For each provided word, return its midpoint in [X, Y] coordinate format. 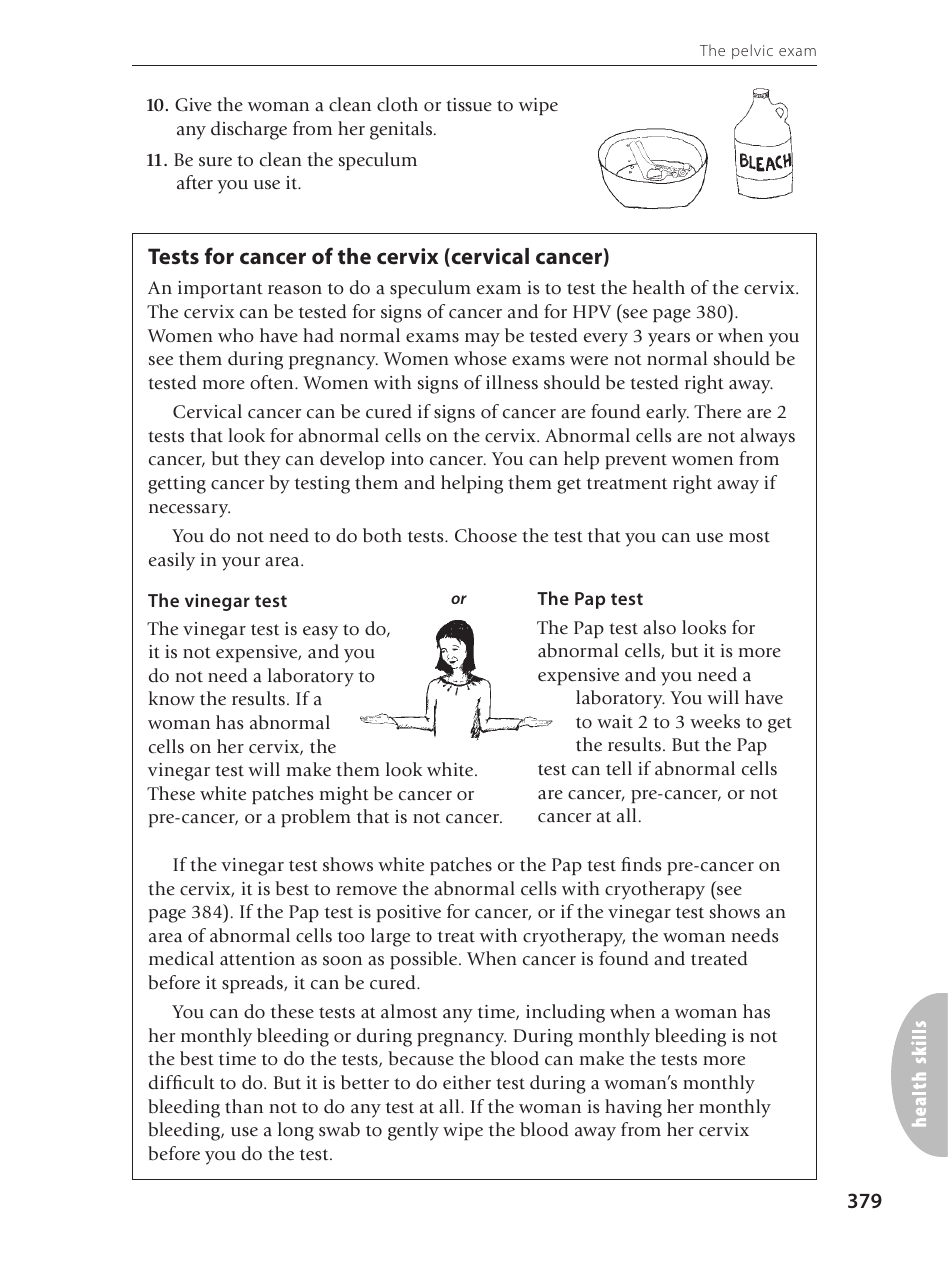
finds [641, 864]
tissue [469, 105]
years [669, 340]
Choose [486, 535]
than [244, 1106]
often [273, 382]
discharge [249, 130]
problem [316, 818]
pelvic [752, 51]
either [467, 1082]
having [633, 1108]
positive [409, 913]
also [659, 627]
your [241, 564]
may [482, 340]
